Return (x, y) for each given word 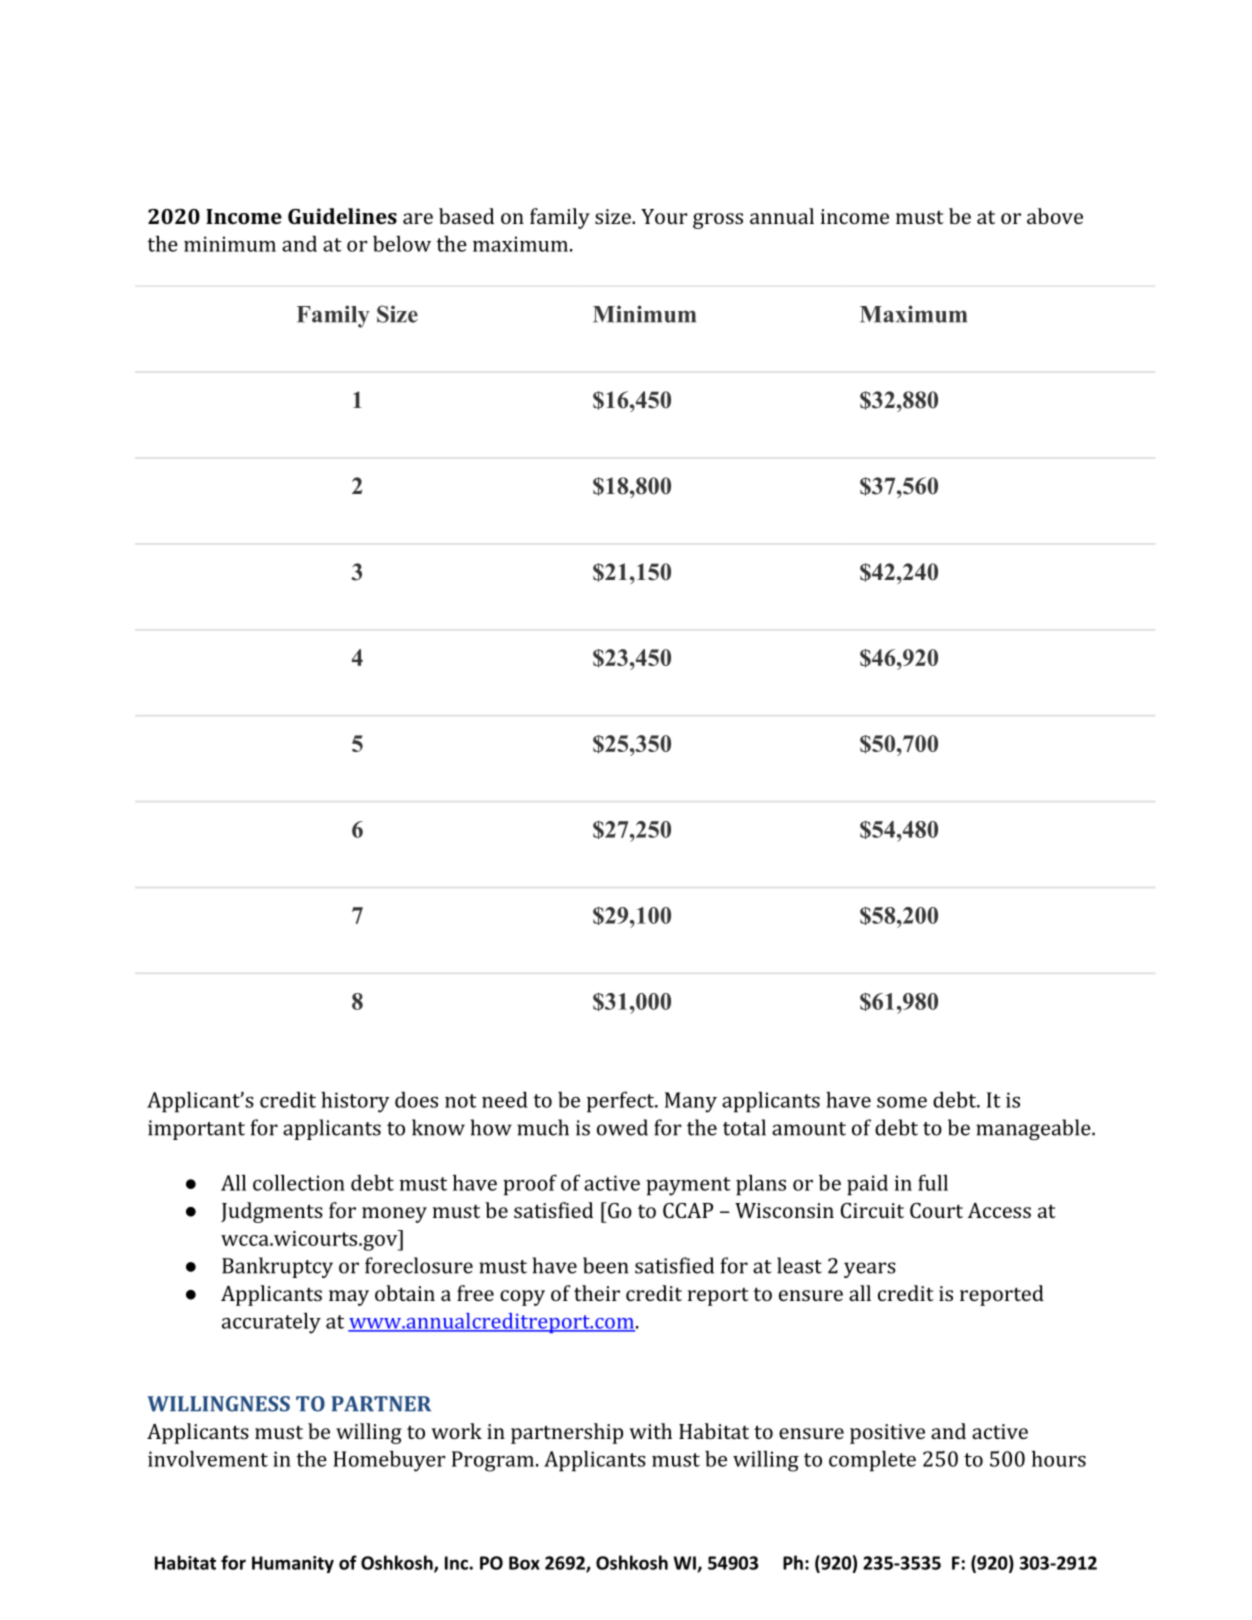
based (466, 216)
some (902, 1102)
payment (688, 1186)
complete (872, 1461)
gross (718, 221)
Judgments (272, 1212)
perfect (622, 1102)
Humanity (293, 1564)
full (933, 1182)
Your (664, 216)
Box (524, 1563)
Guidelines (342, 216)
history (355, 1102)
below (402, 243)
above (1055, 216)
